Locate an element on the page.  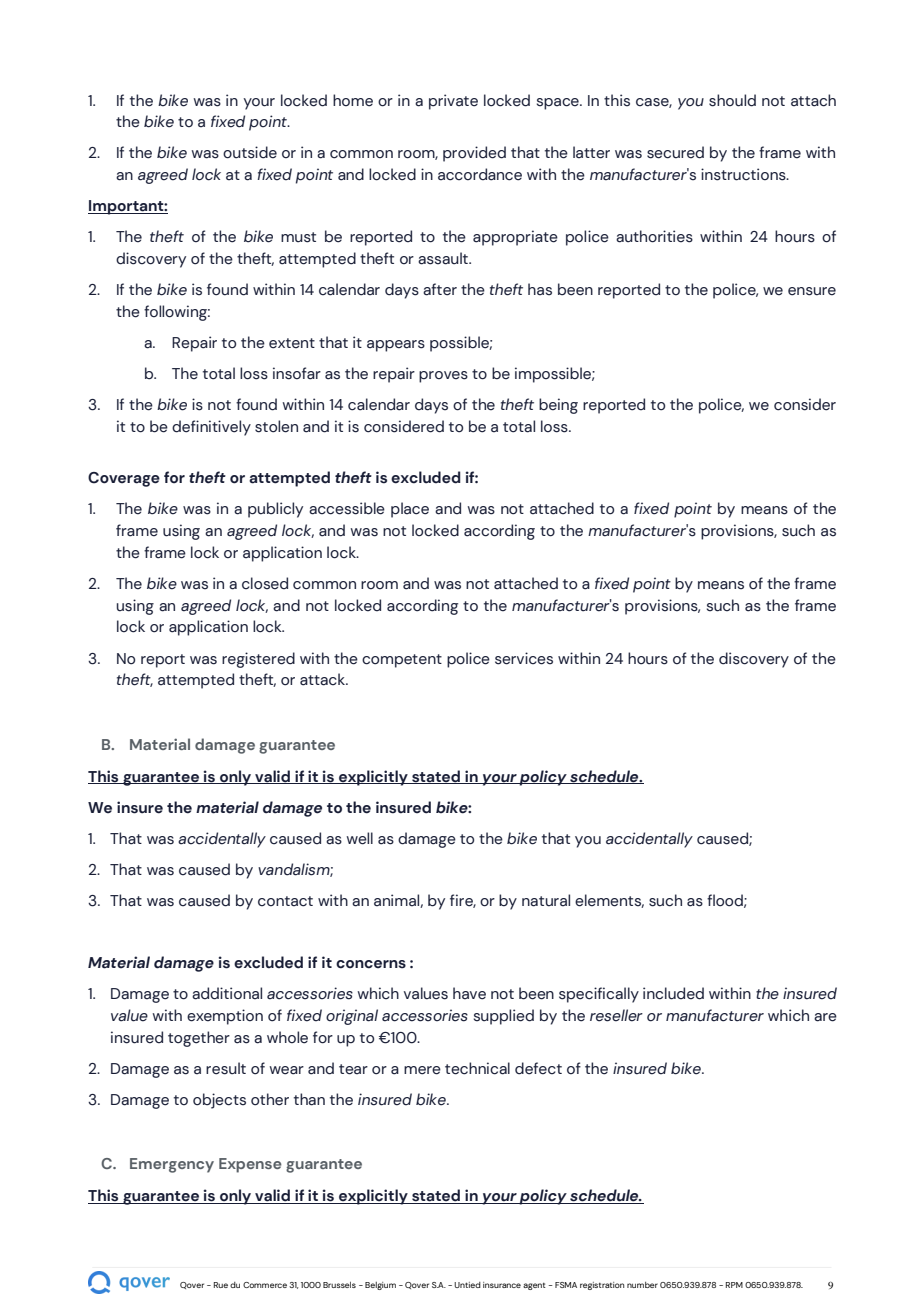
Rue is located at coordinates (221, 1285).
